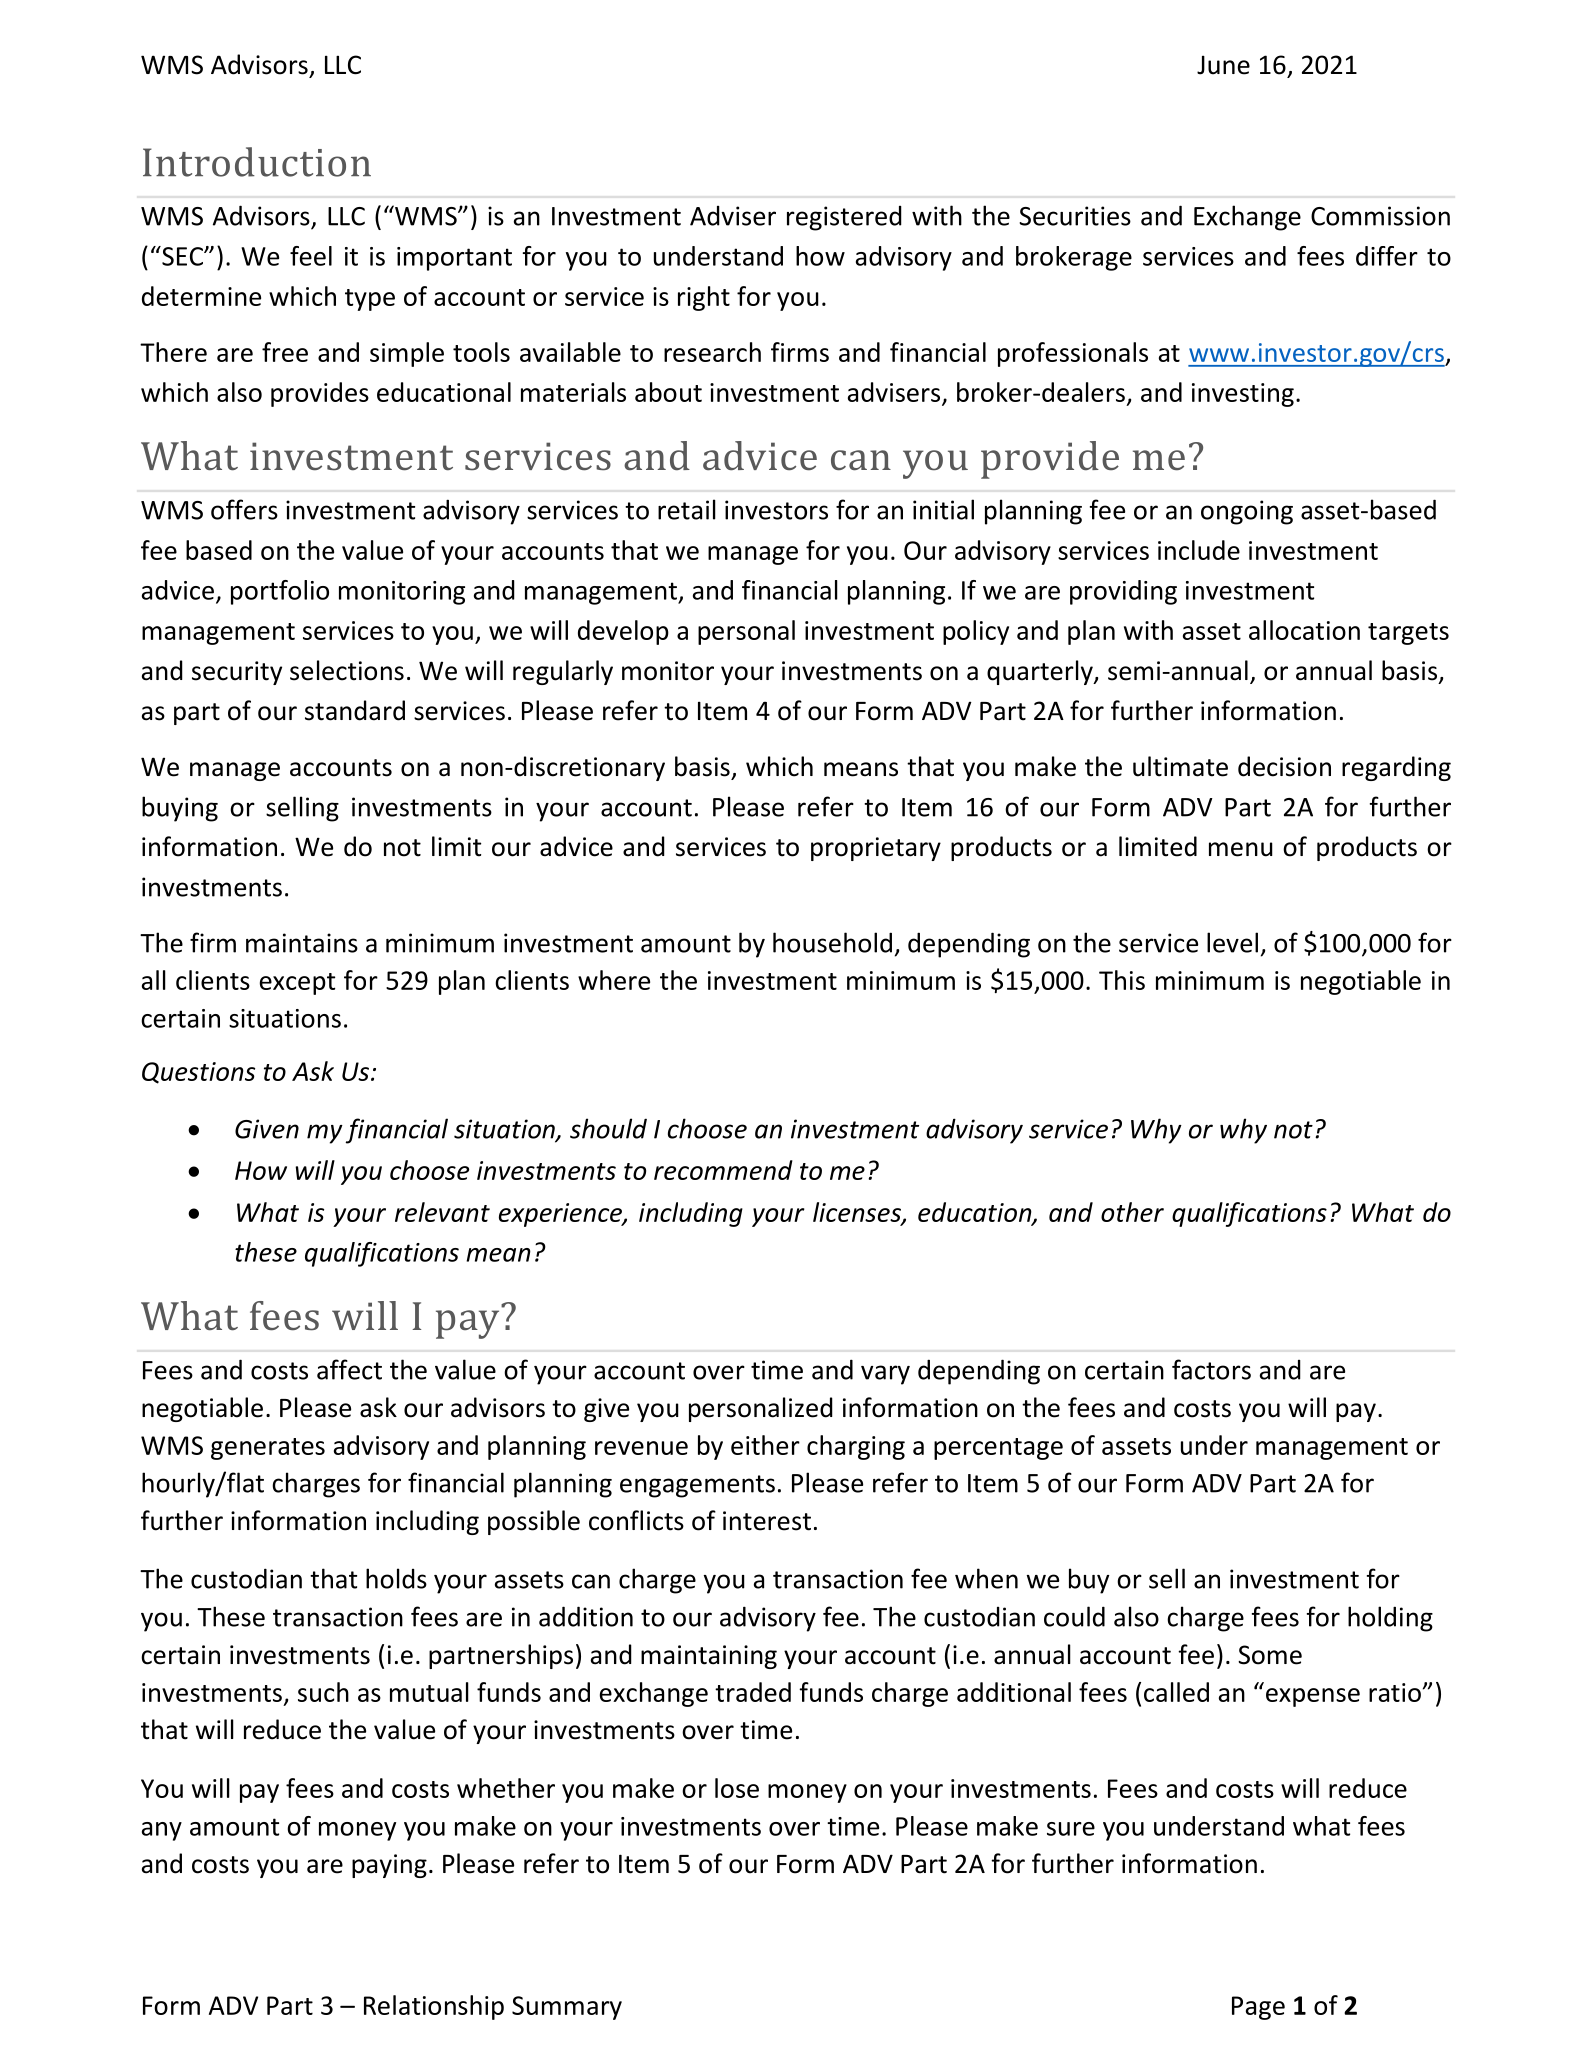 The width and height of the screenshot is (1592, 2060). Describe the element at coordinates (302, 943) in the screenshot. I see `maintains` at that location.
